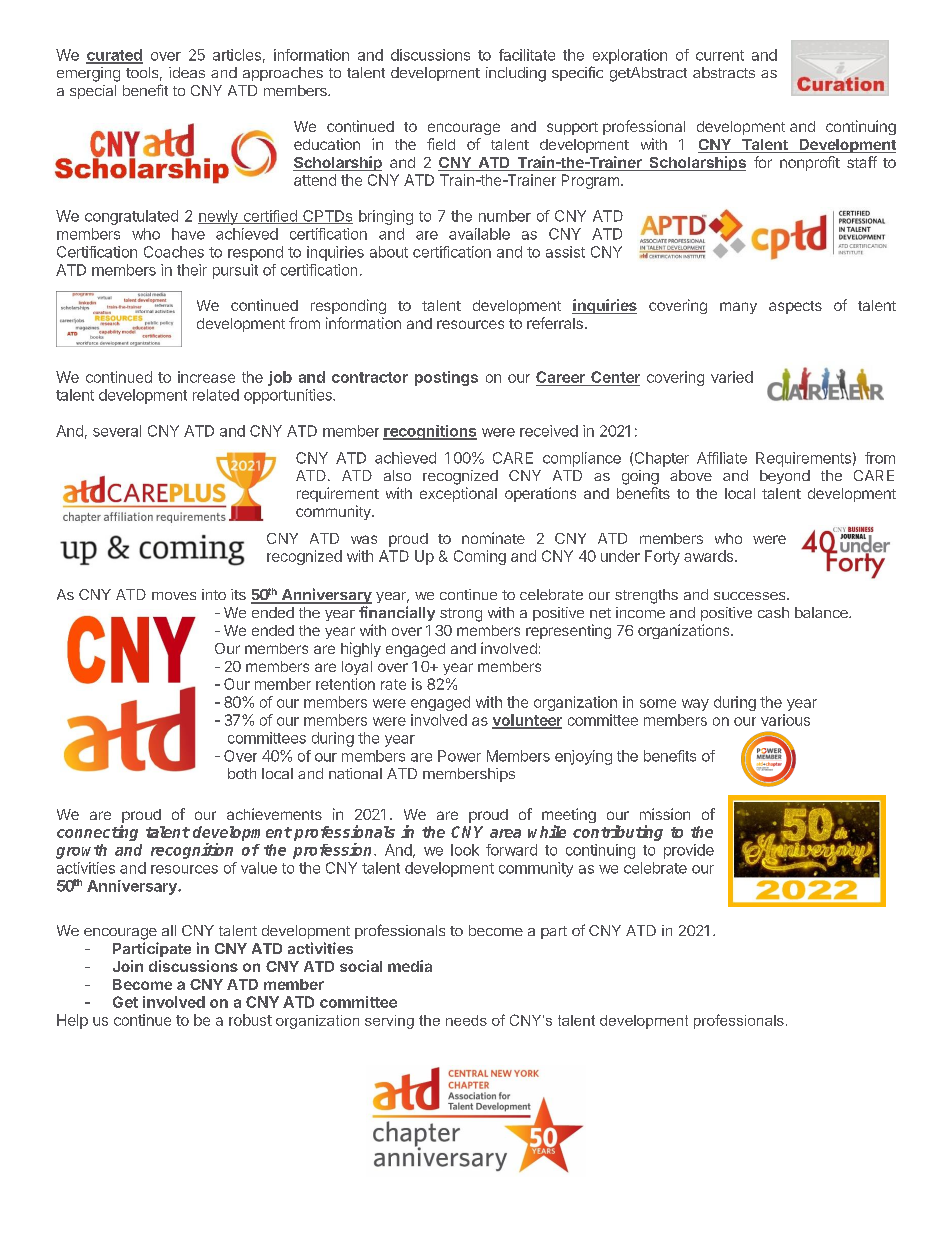 This screenshot has height=1233, width=952. I want to click on needs, so click(466, 1020).
